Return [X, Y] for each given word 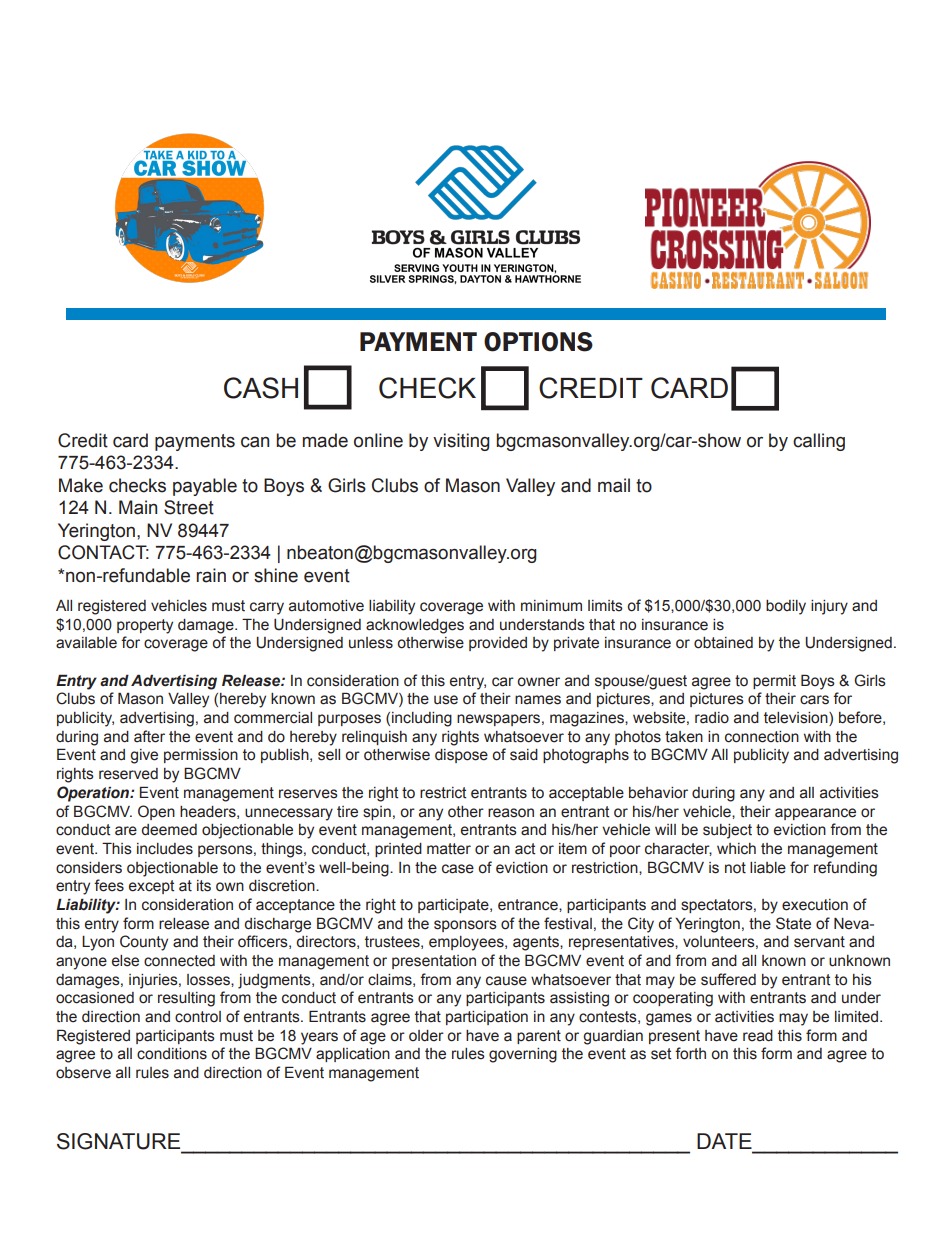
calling [819, 442]
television [797, 719]
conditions [172, 1054]
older [426, 1036]
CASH [261, 388]
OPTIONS [538, 342]
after [149, 736]
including [422, 719]
